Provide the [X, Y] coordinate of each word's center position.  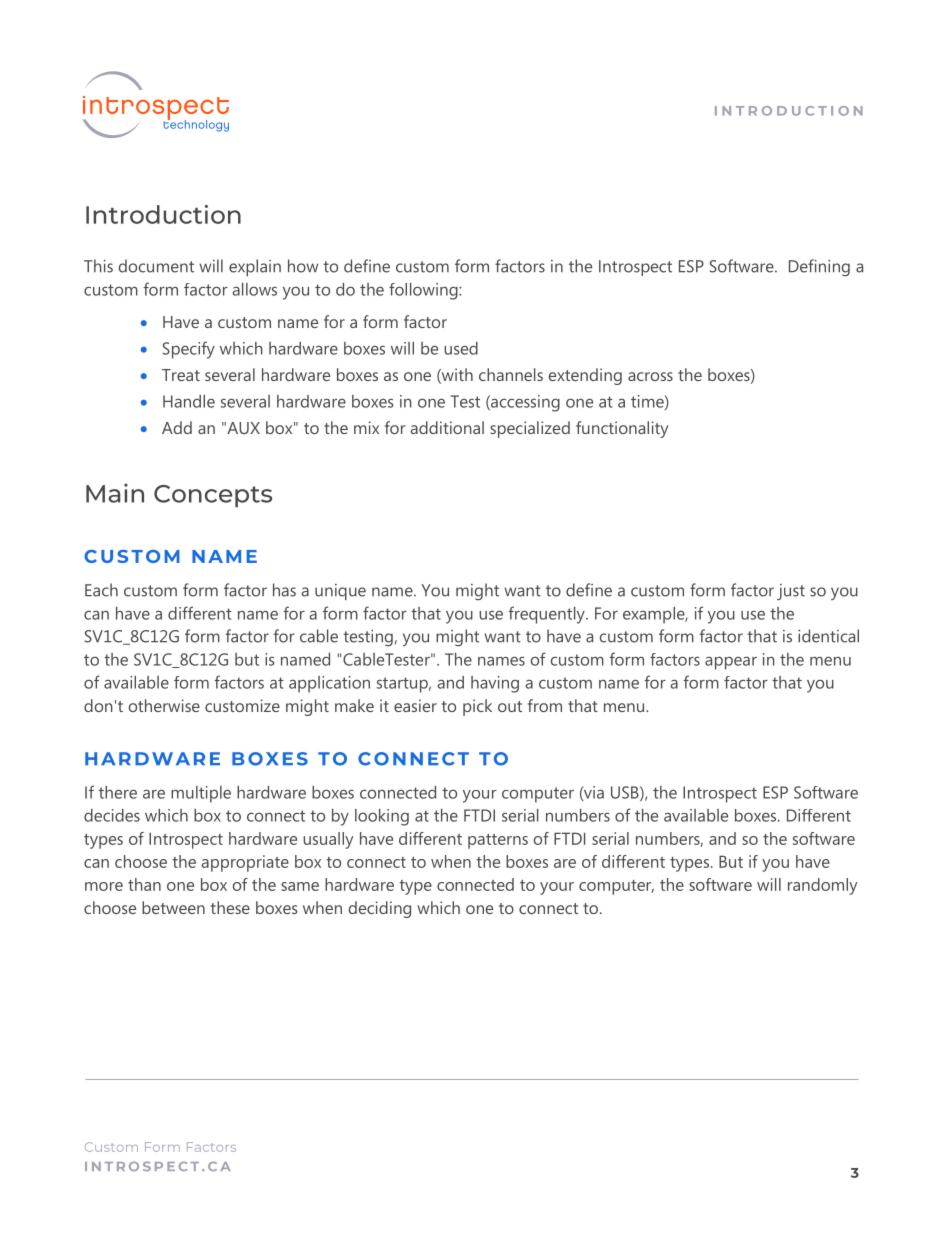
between [173, 907]
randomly [822, 886]
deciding [380, 909]
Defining [819, 267]
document [156, 266]
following [424, 291]
